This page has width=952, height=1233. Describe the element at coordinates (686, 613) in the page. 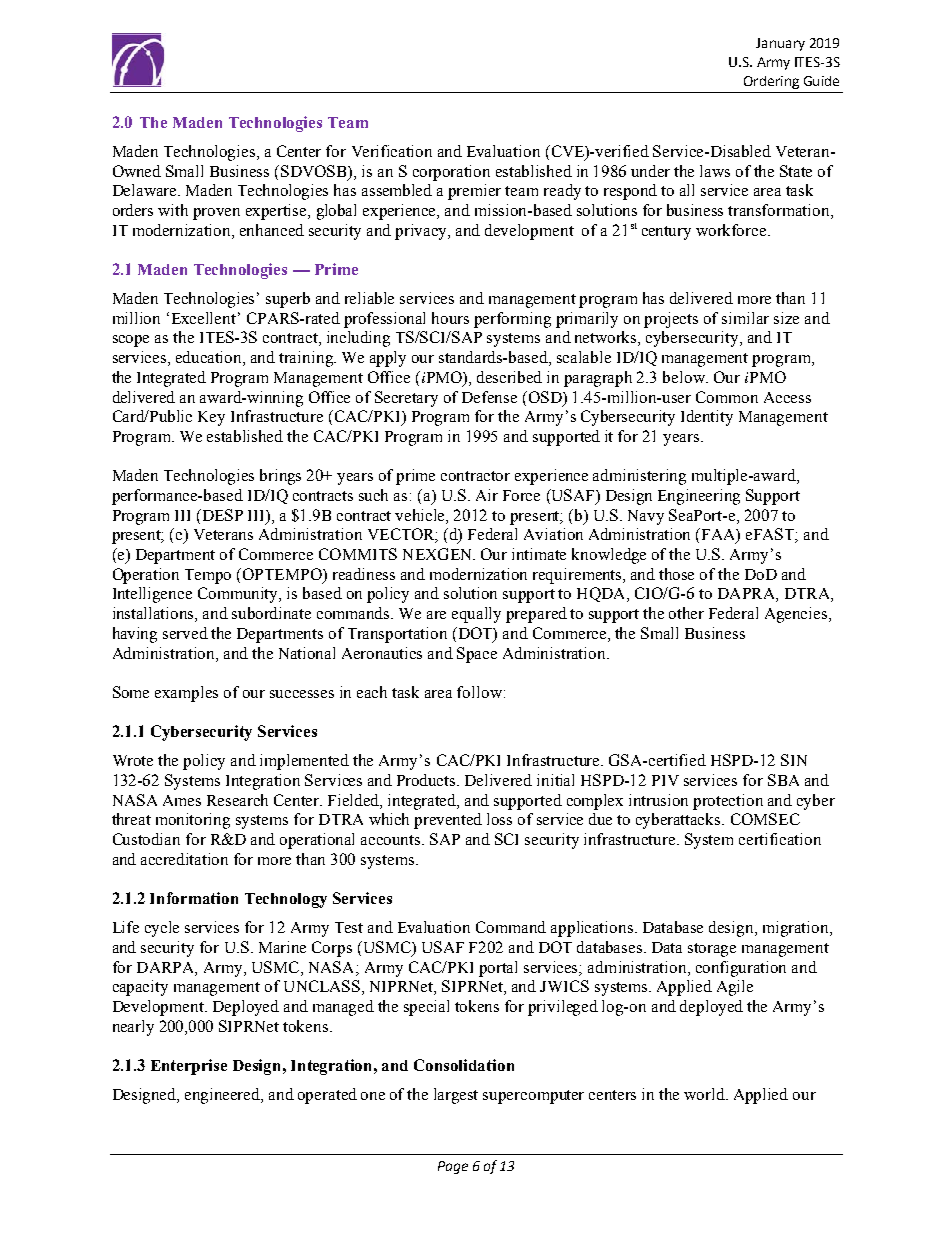

I see `other` at that location.
